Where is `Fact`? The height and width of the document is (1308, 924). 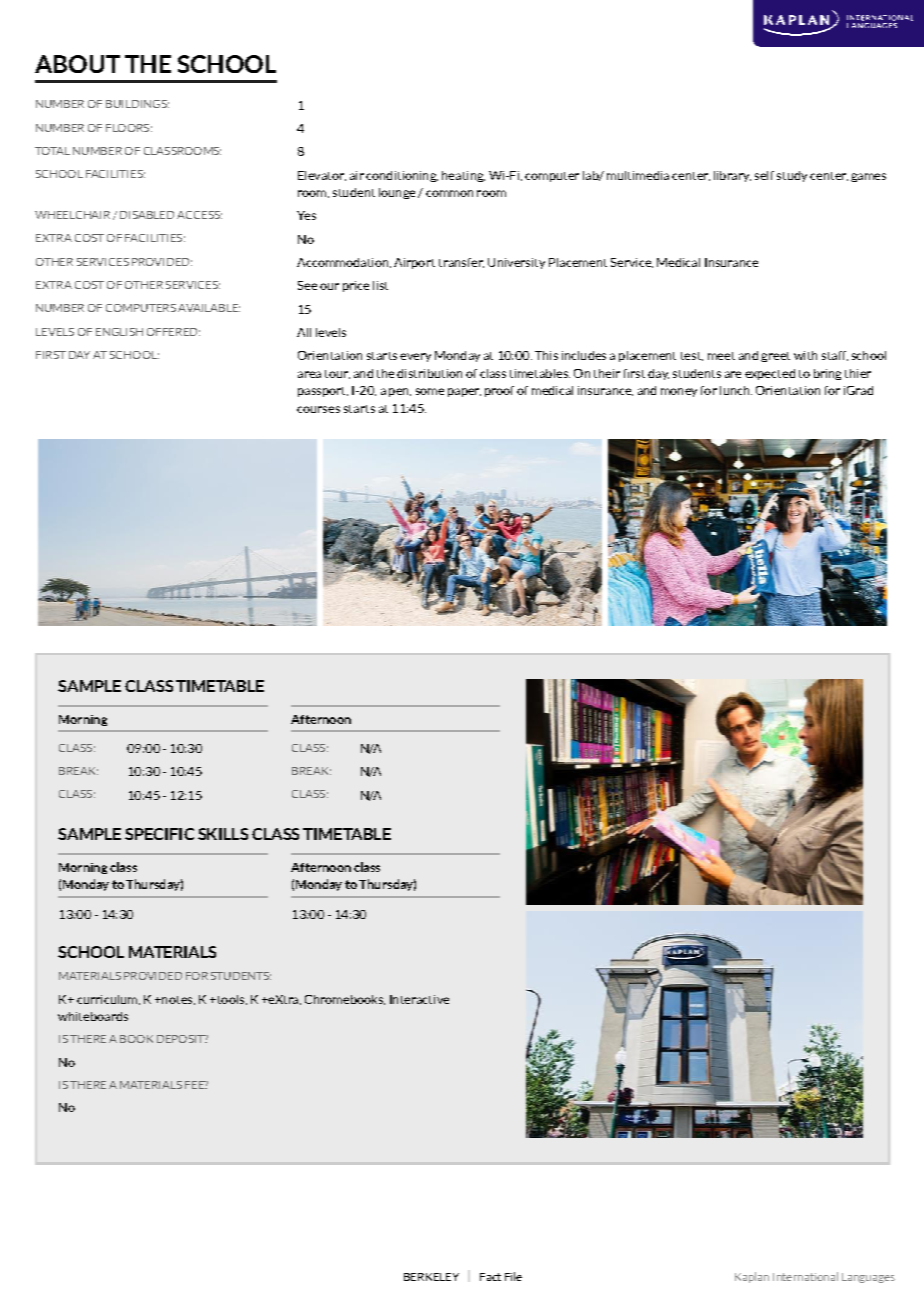
Fact is located at coordinates (490, 1277).
